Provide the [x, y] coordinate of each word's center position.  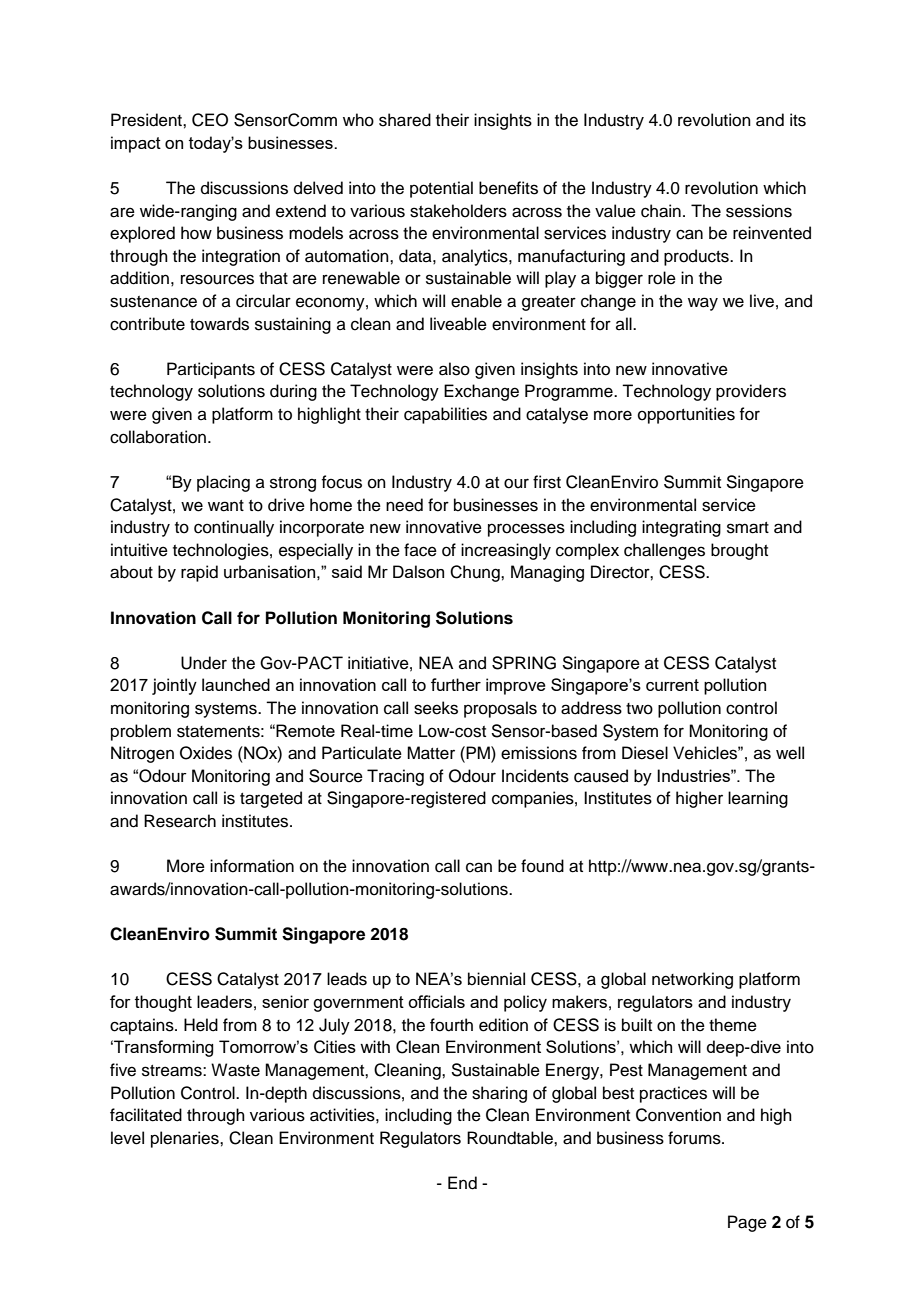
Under [204, 663]
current [672, 685]
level [127, 1138]
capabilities [445, 415]
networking [692, 980]
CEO [210, 120]
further [456, 684]
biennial [496, 979]
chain [661, 211]
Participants [211, 370]
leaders [224, 1001]
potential [441, 189]
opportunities [686, 415]
